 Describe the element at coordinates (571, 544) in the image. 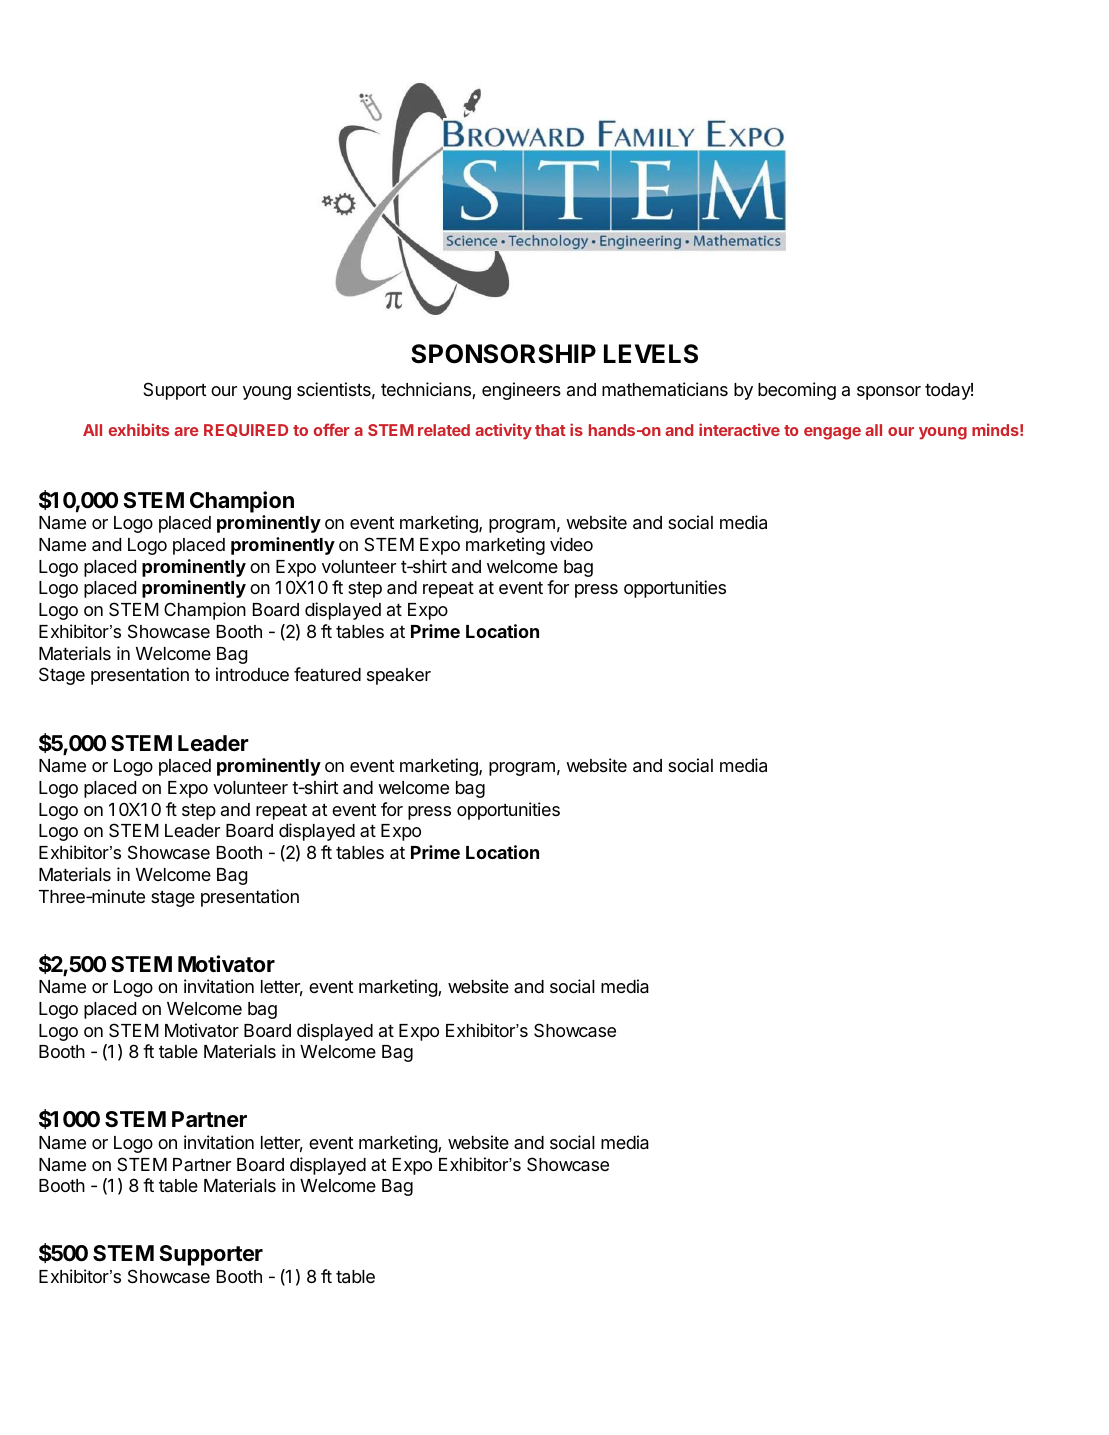

I see `video` at that location.
